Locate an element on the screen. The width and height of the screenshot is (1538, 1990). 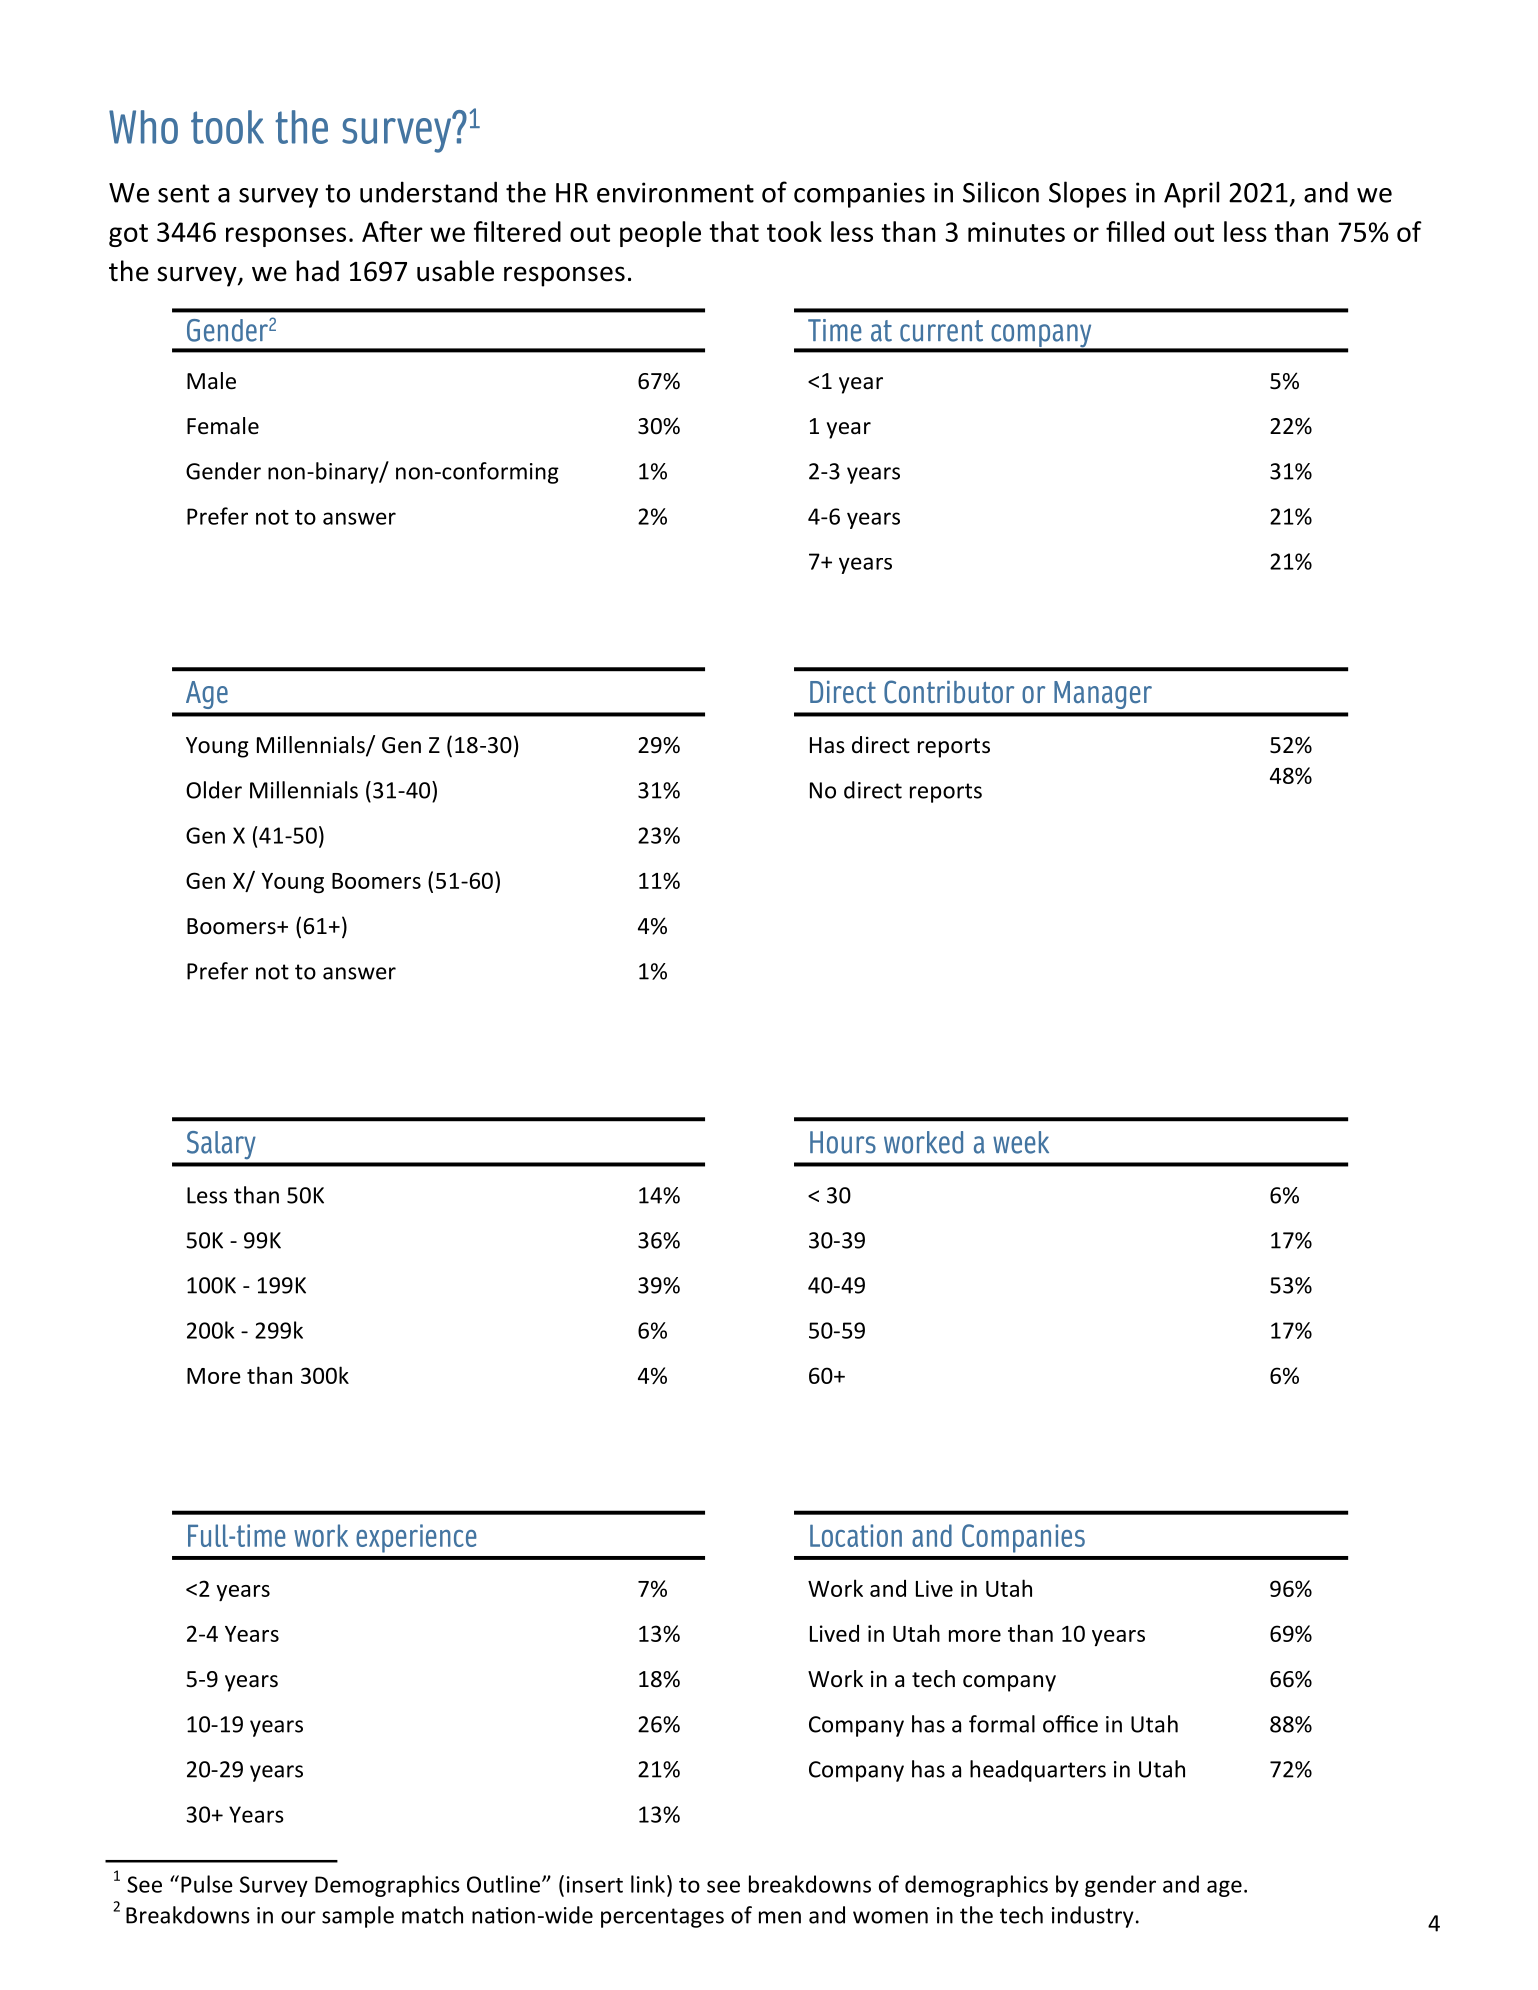
Slopes is located at coordinates (1087, 194).
